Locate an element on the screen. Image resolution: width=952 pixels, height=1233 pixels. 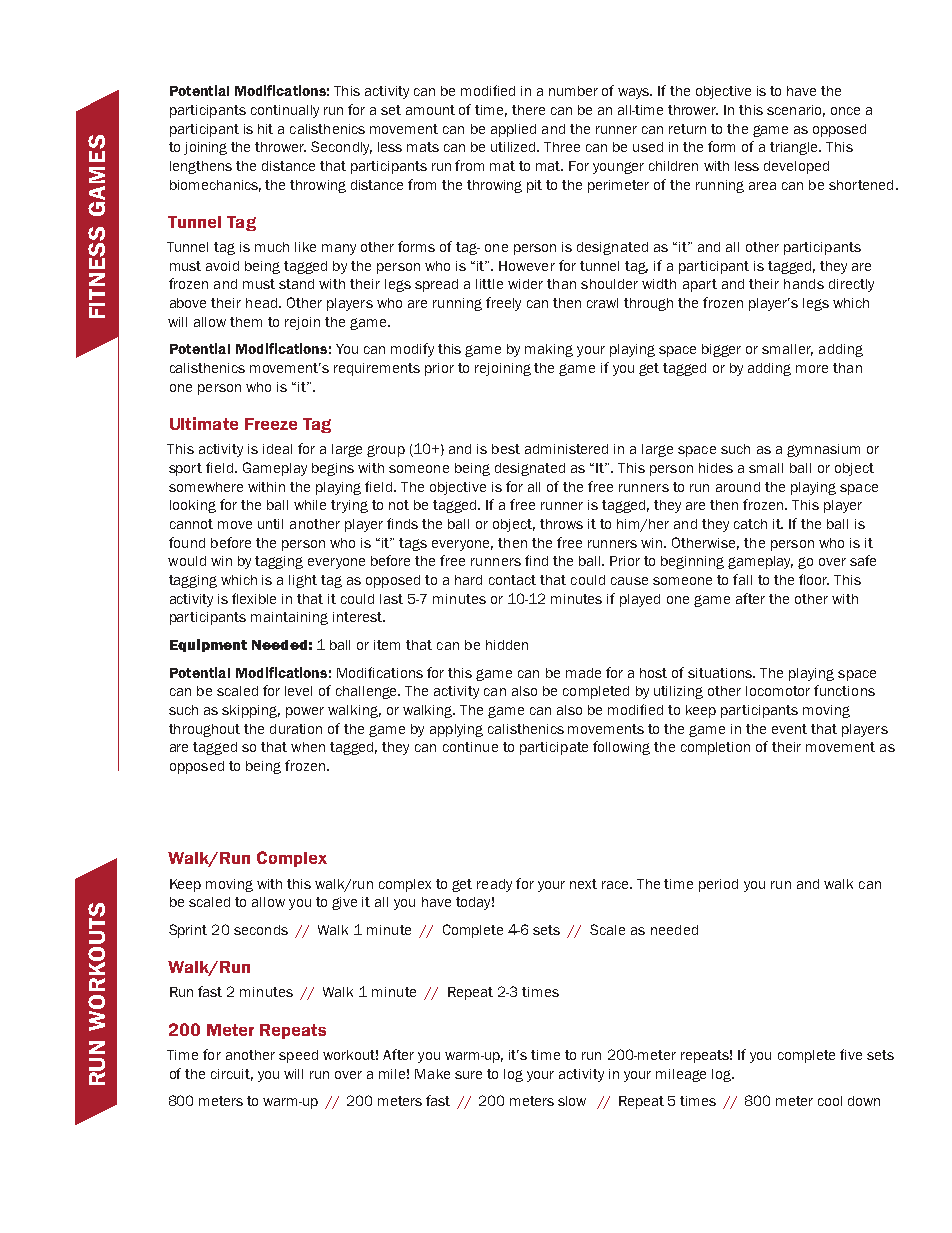
floor is located at coordinates (814, 579).
